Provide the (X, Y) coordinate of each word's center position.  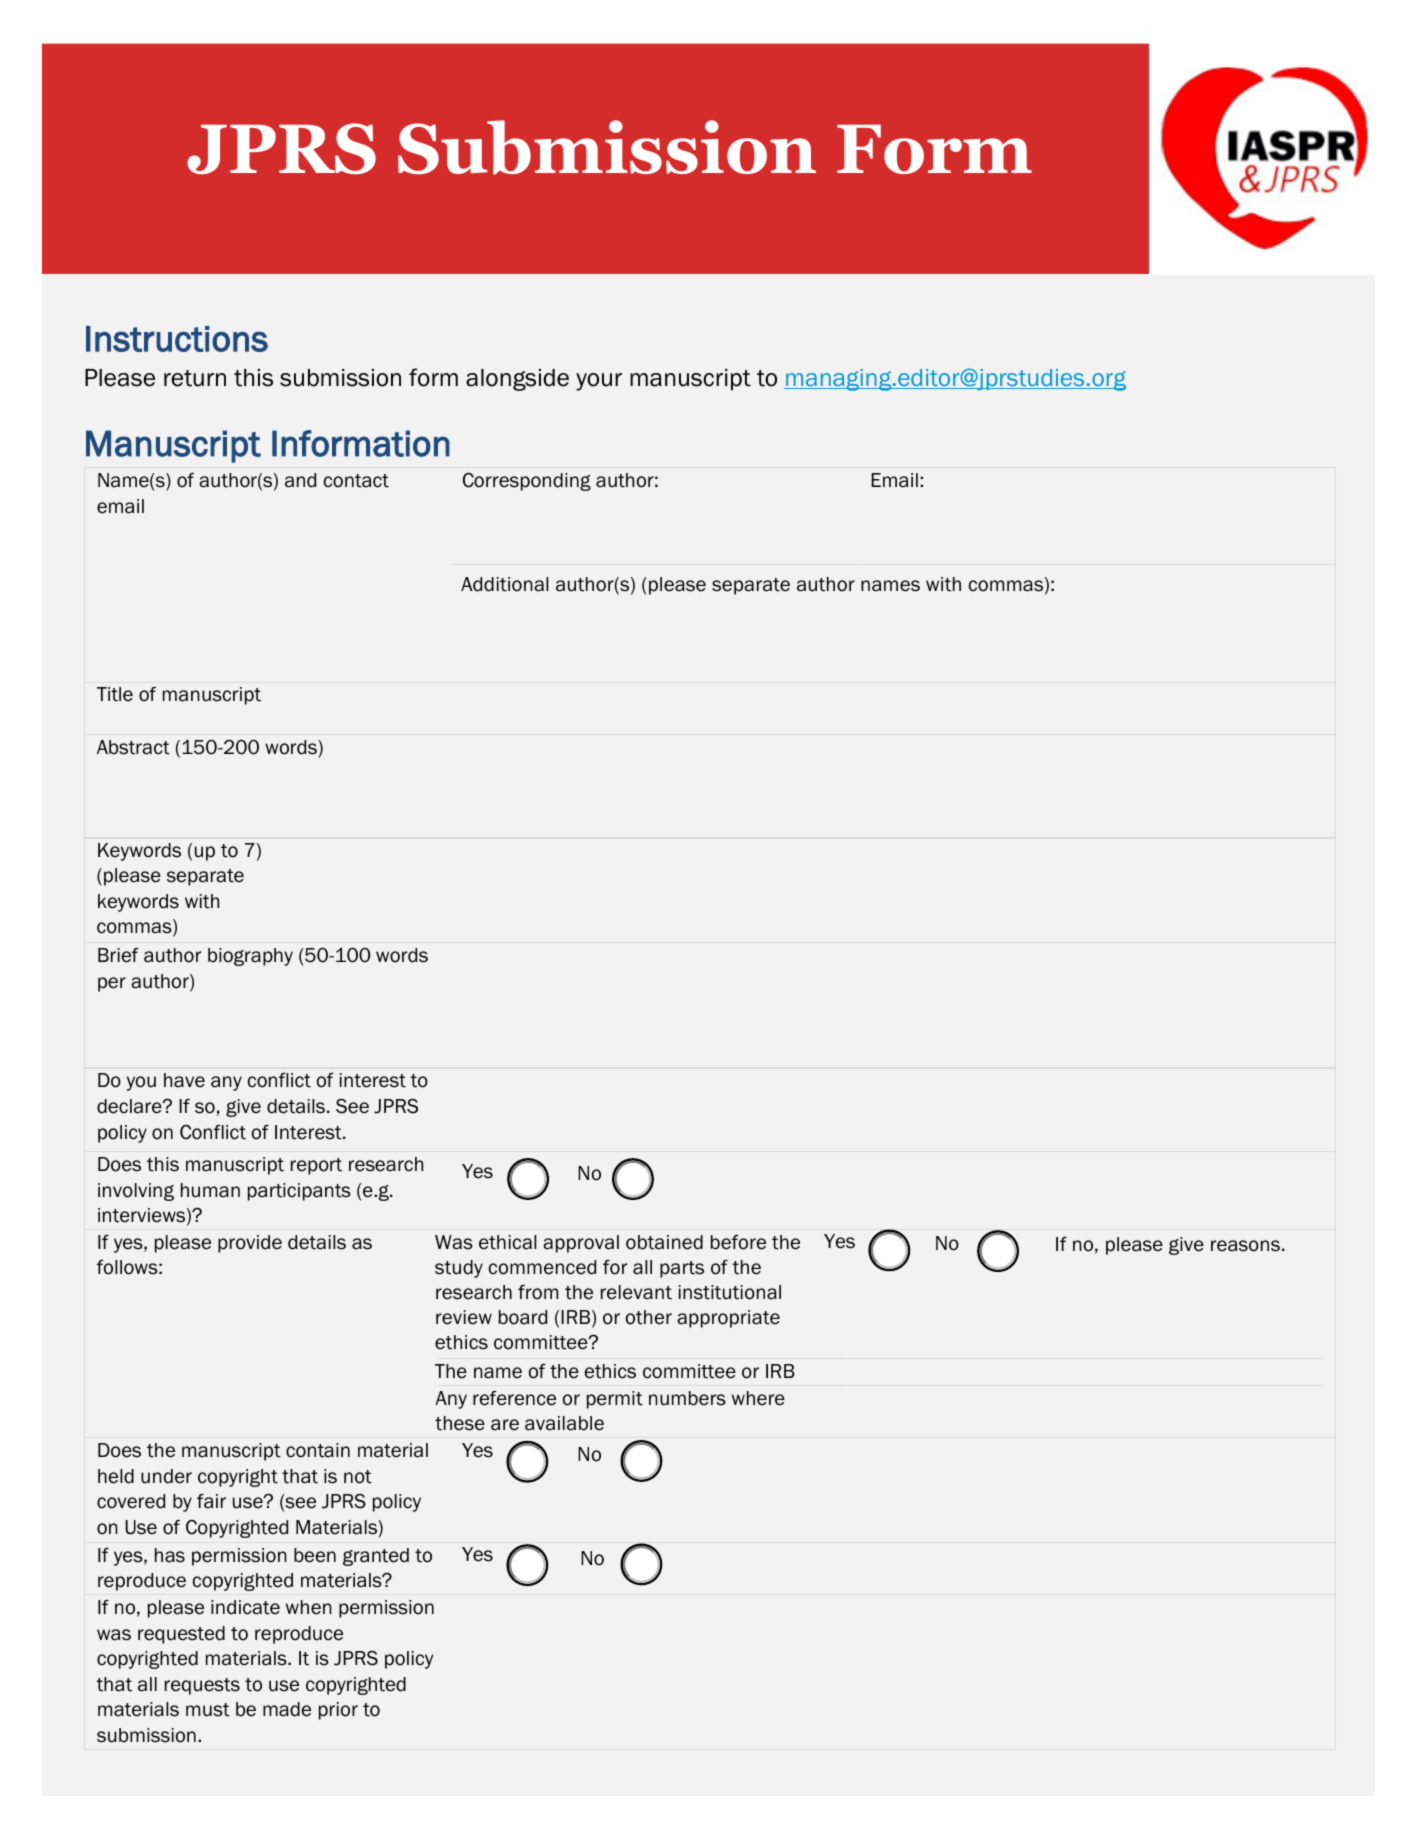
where (758, 1398)
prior (338, 1711)
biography (250, 957)
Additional (505, 584)
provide (250, 1244)
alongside (517, 380)
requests (202, 1686)
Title (115, 694)
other (649, 1317)
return (195, 378)
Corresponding (527, 482)
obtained (664, 1242)
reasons (1245, 1246)
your (599, 382)
